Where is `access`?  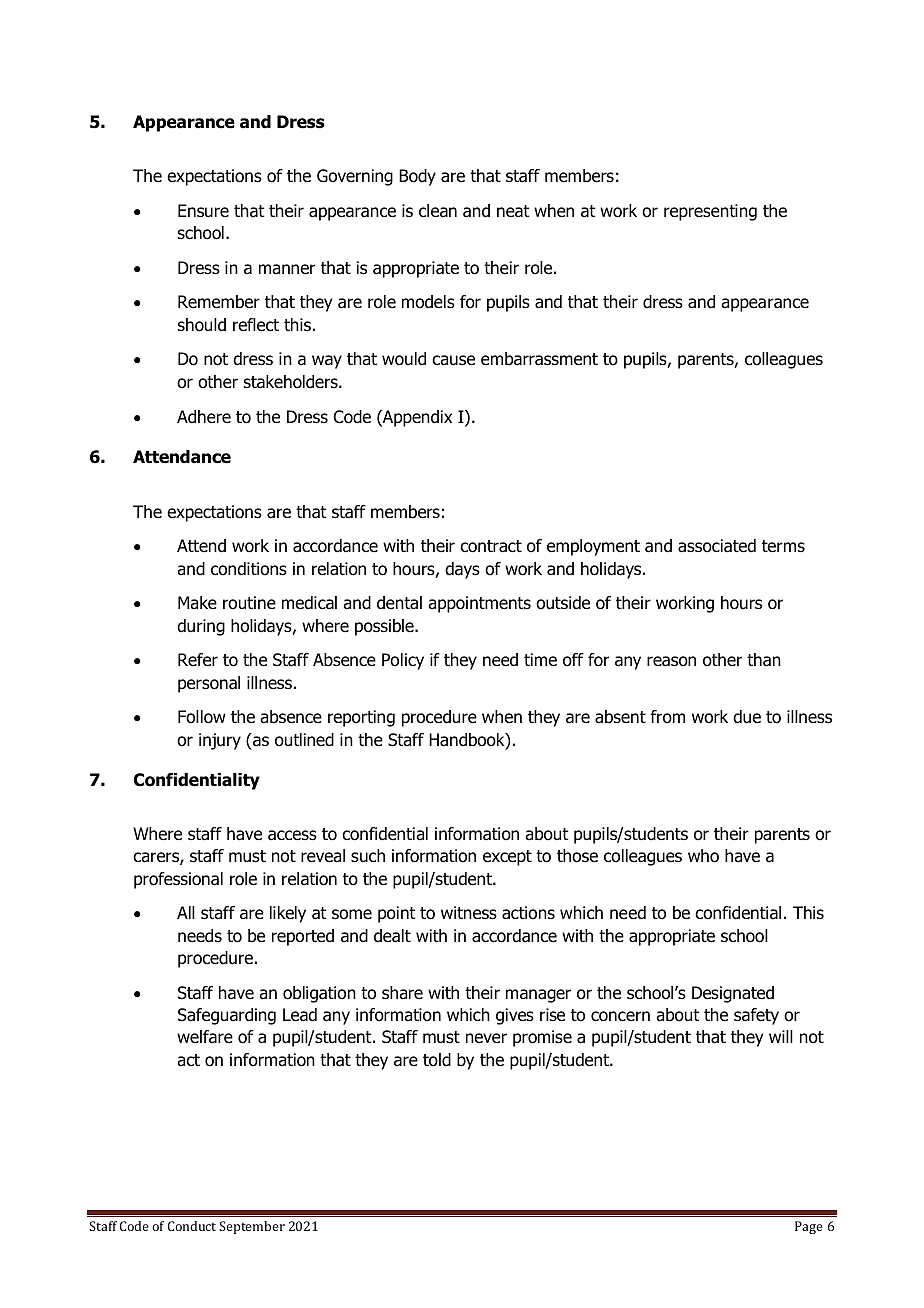
access is located at coordinates (292, 835).
